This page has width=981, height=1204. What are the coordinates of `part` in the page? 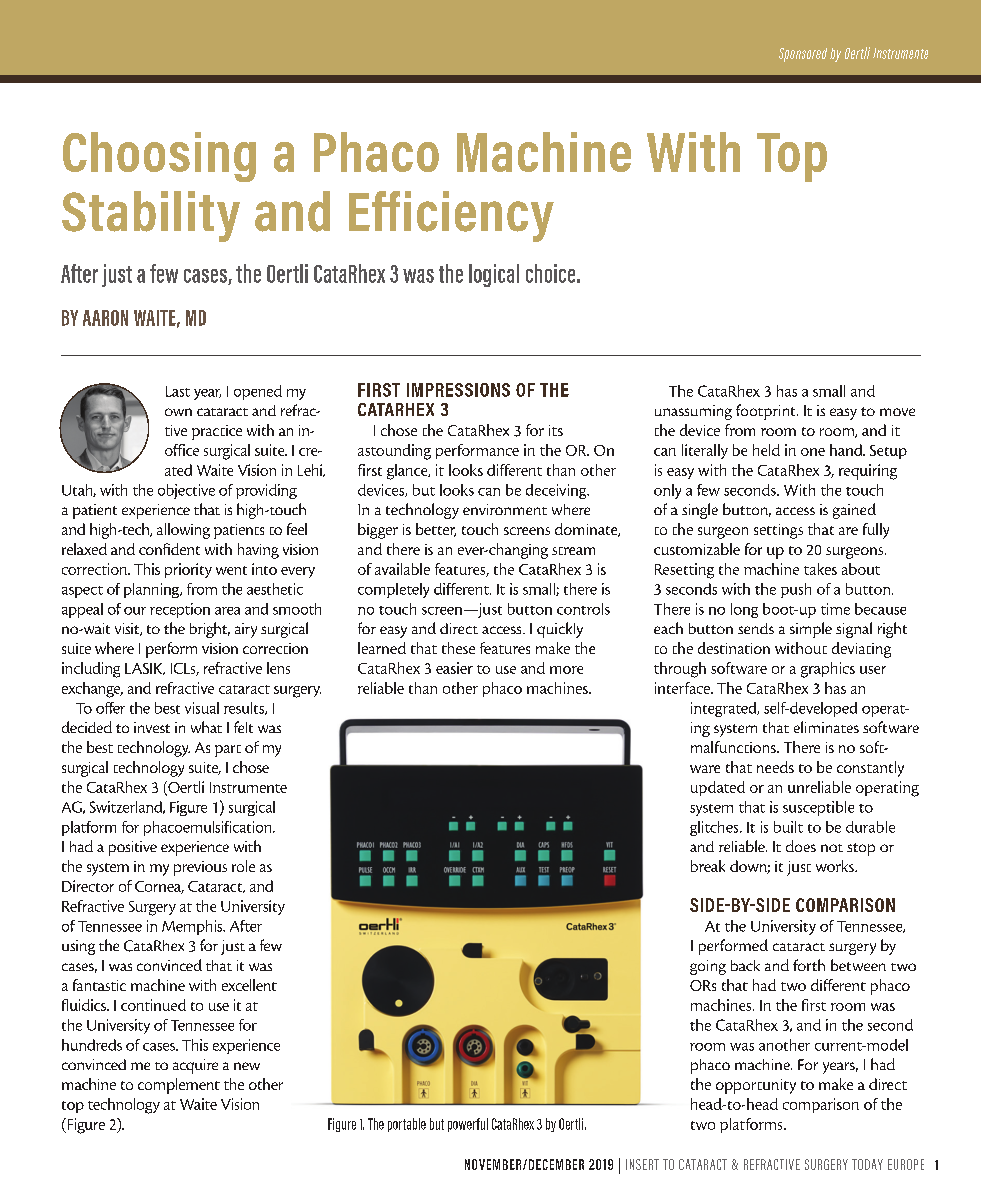 It's located at (228, 751).
